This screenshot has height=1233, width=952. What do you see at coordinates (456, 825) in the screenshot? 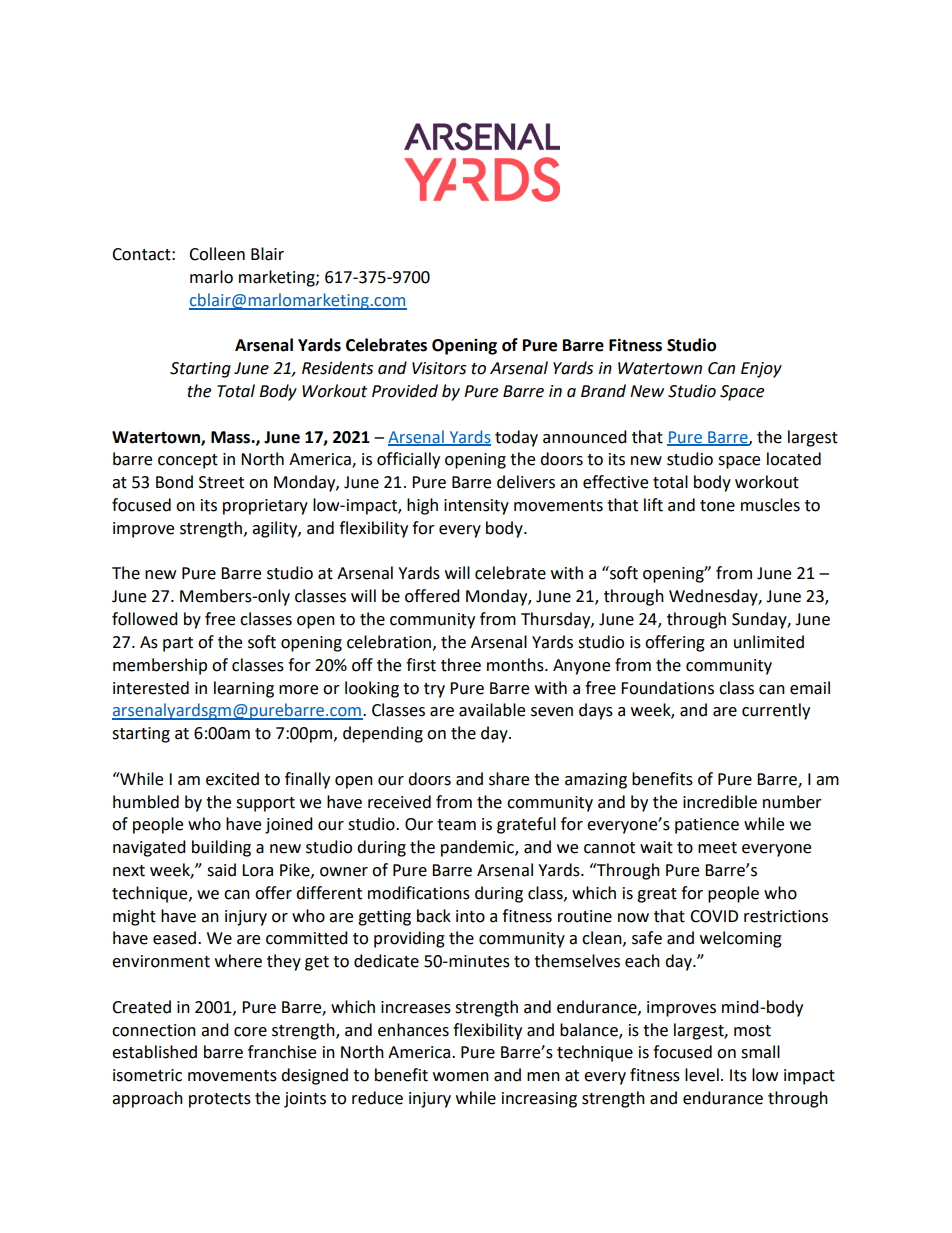
I see `team` at bounding box center [456, 825].
